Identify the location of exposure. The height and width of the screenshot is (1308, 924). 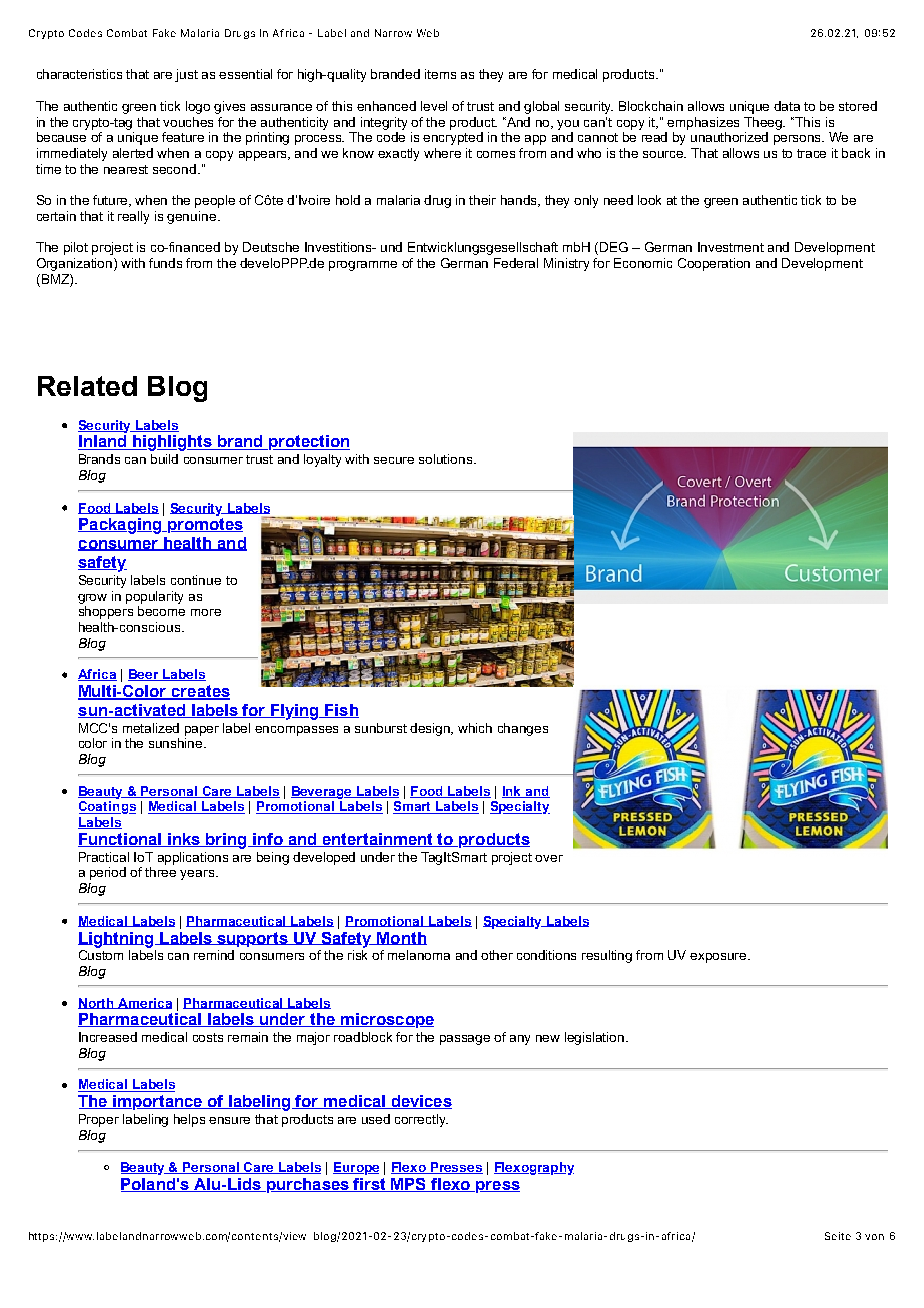
(719, 958).
